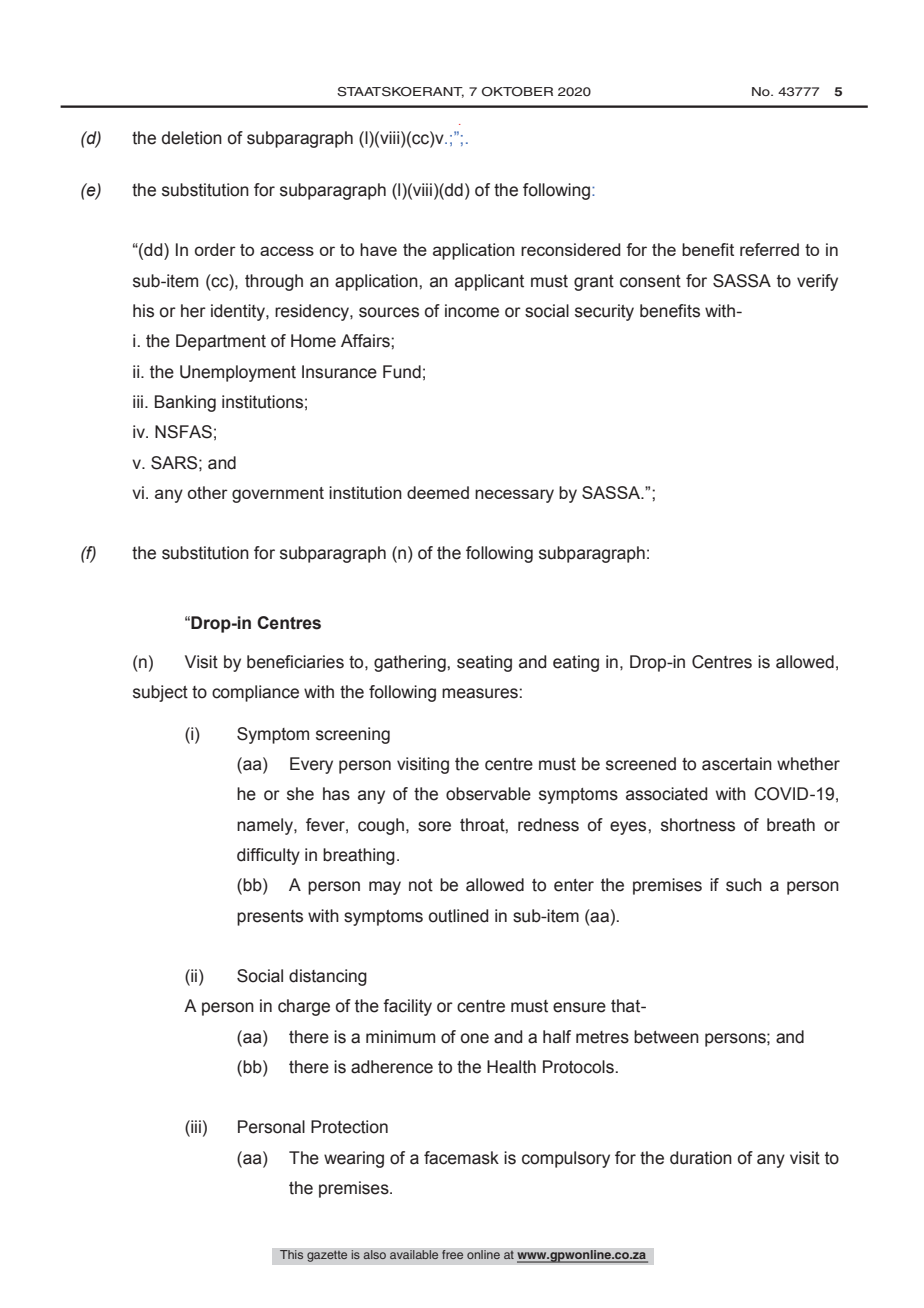 This image has width=924, height=1308. What do you see at coordinates (192, 138) in the image?
I see `deletion` at bounding box center [192, 138].
